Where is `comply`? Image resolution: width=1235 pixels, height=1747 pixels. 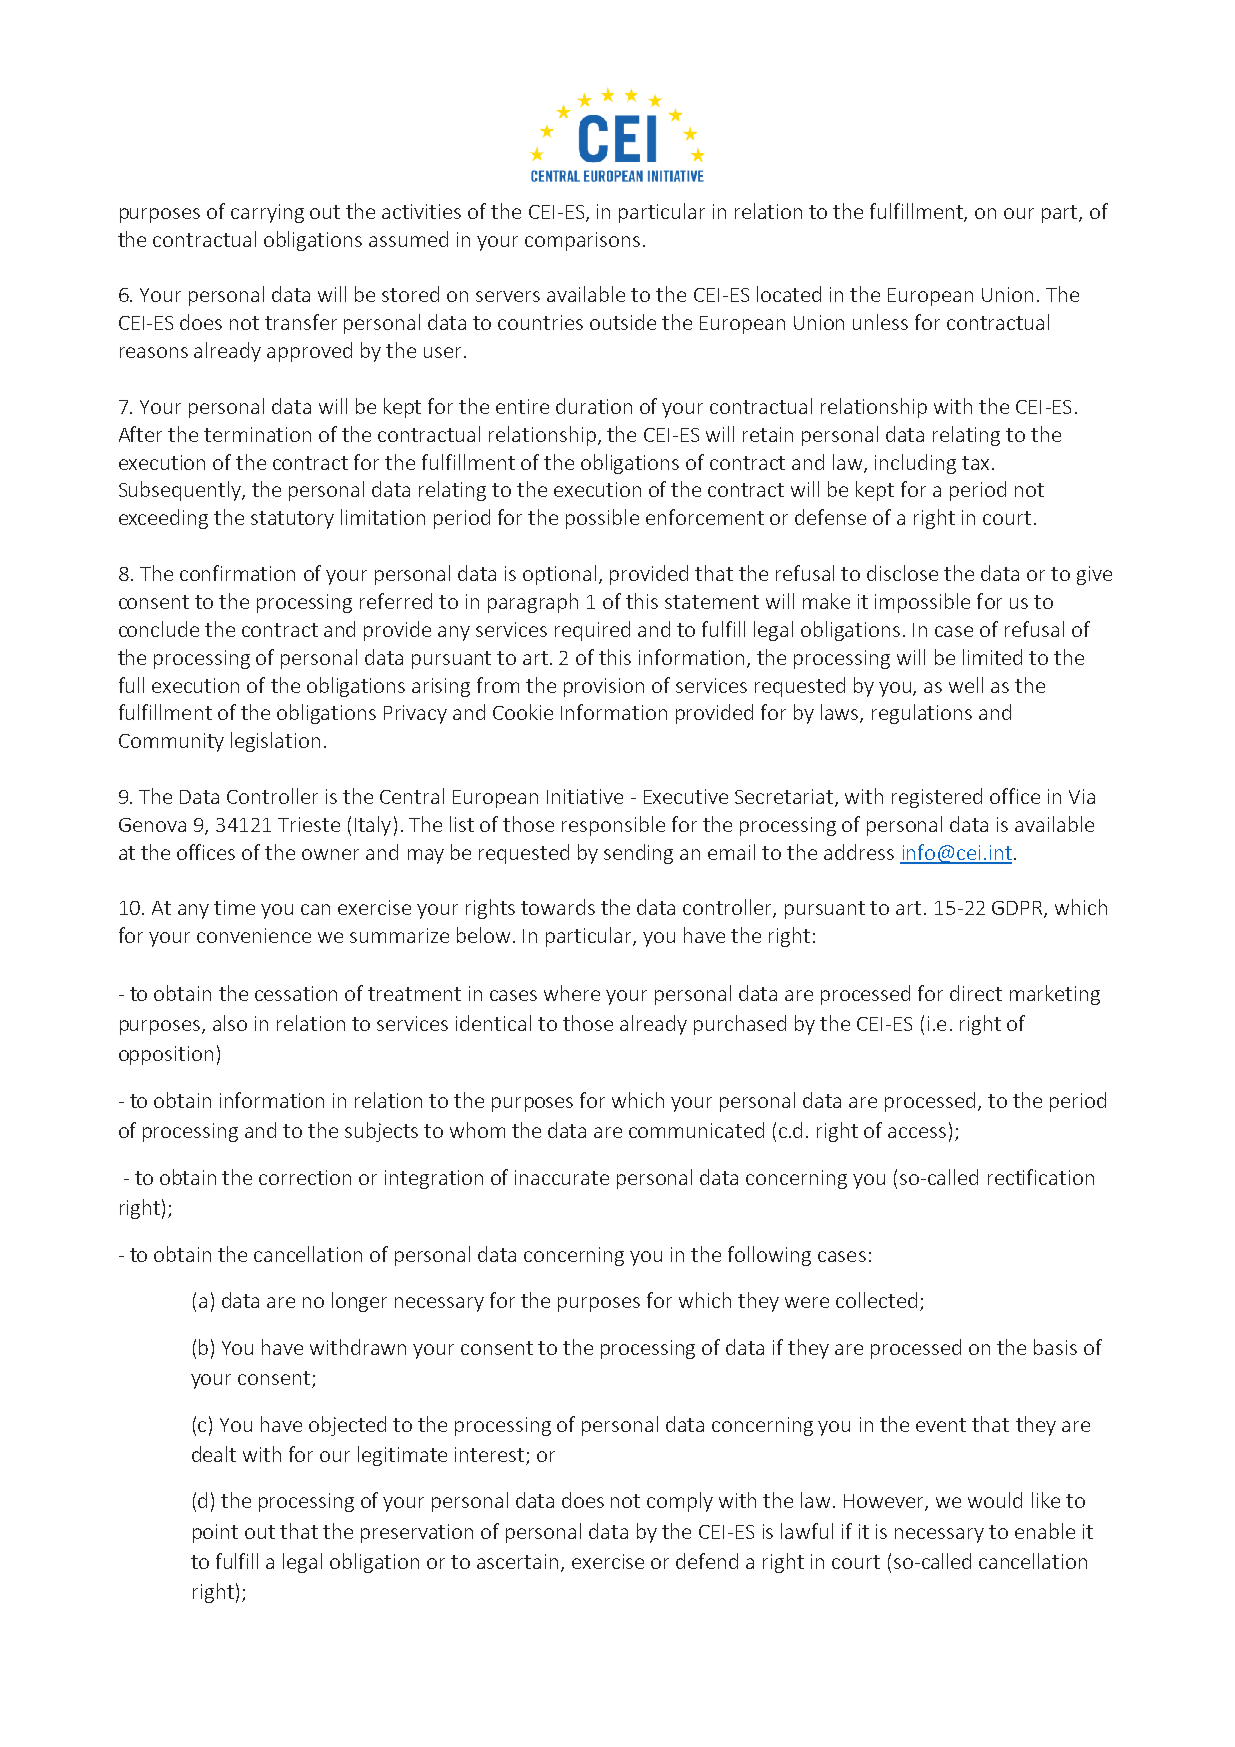 comply is located at coordinates (680, 1502).
